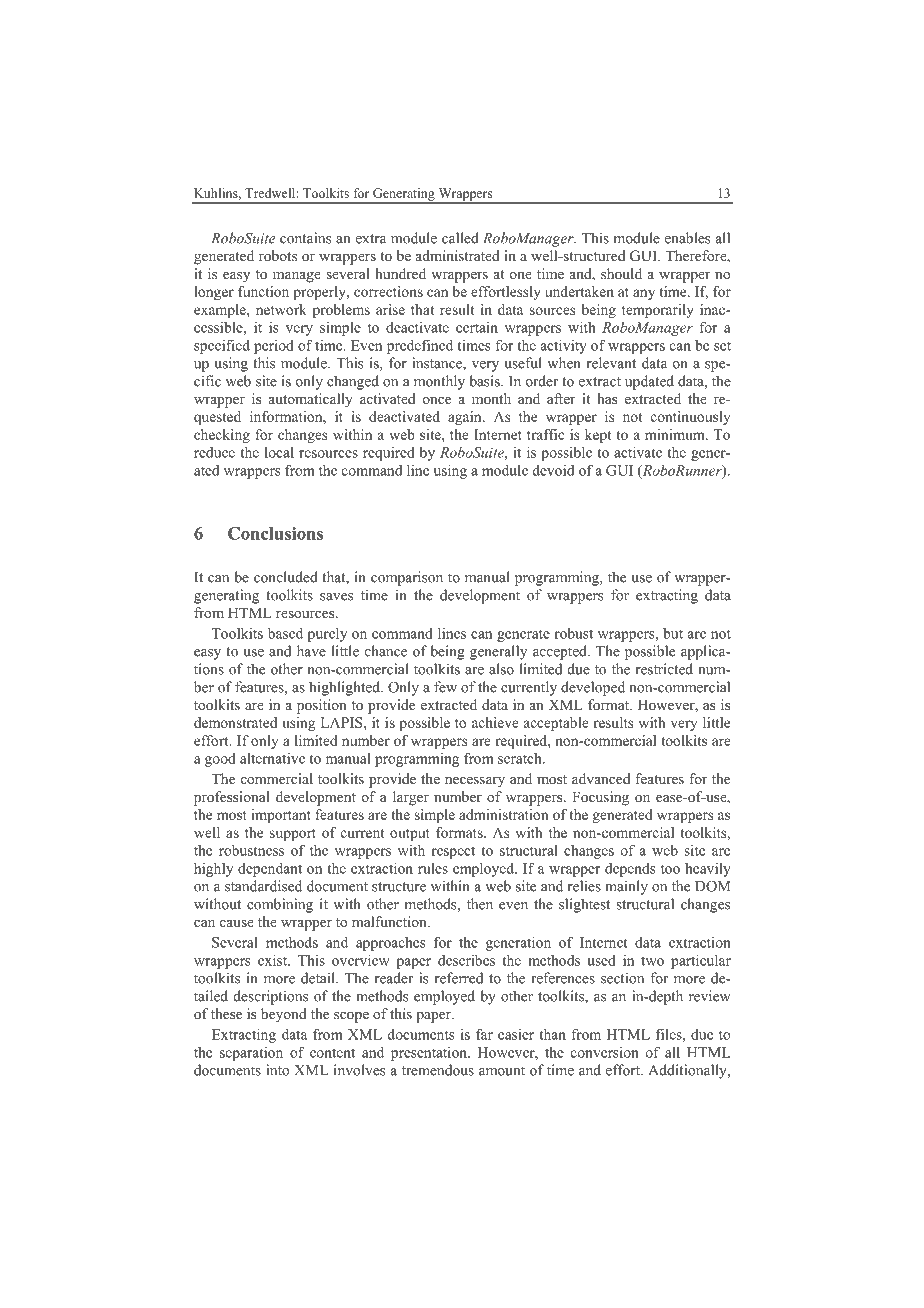  I want to click on robots, so click(278, 256).
